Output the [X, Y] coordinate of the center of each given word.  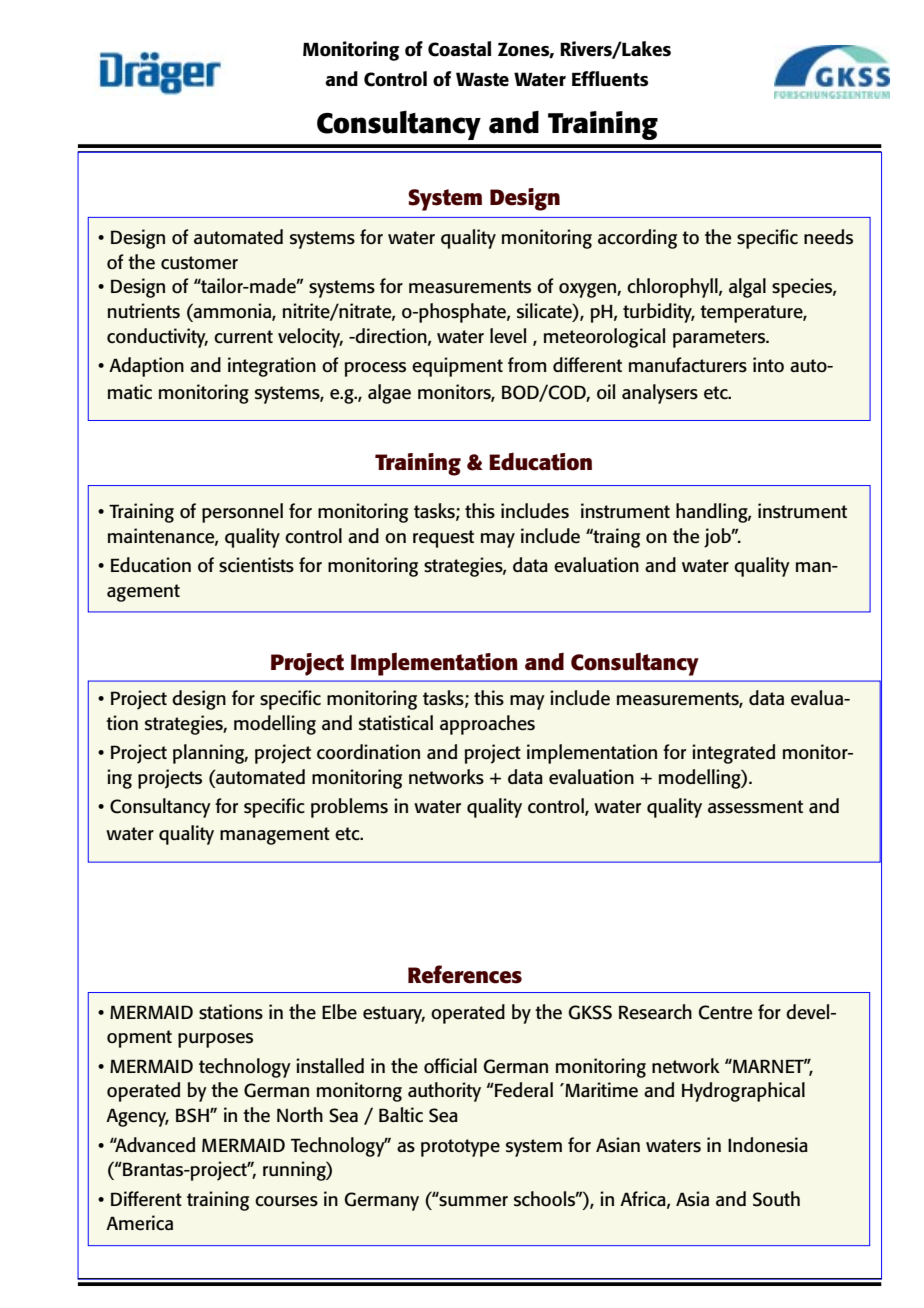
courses [286, 1201]
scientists [256, 565]
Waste [482, 79]
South [776, 1199]
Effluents [610, 79]
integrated [733, 754]
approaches [487, 725]
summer [473, 1200]
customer [199, 263]
